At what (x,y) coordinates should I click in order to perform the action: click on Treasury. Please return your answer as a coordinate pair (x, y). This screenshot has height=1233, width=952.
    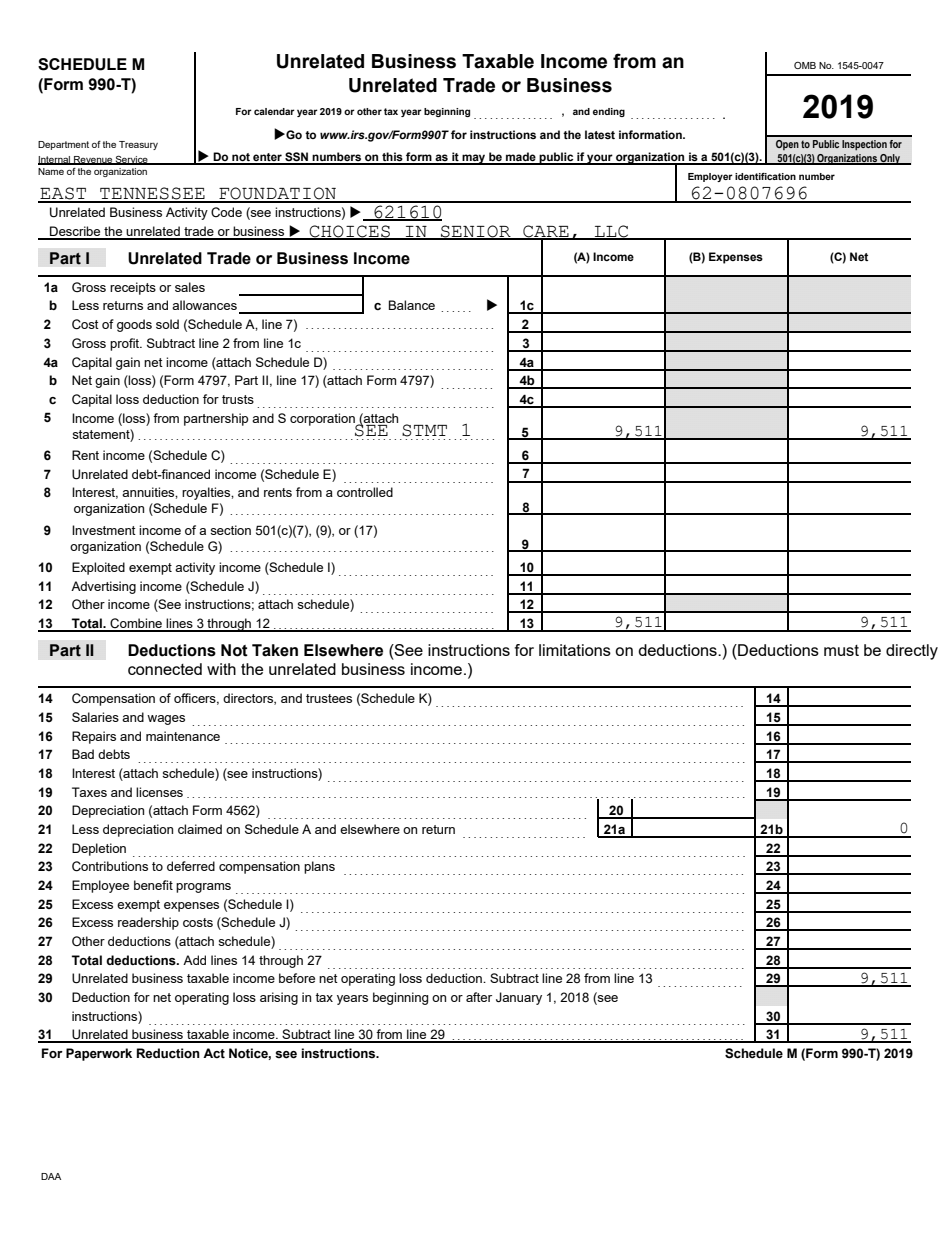
    Looking at the image, I should click on (138, 145).
